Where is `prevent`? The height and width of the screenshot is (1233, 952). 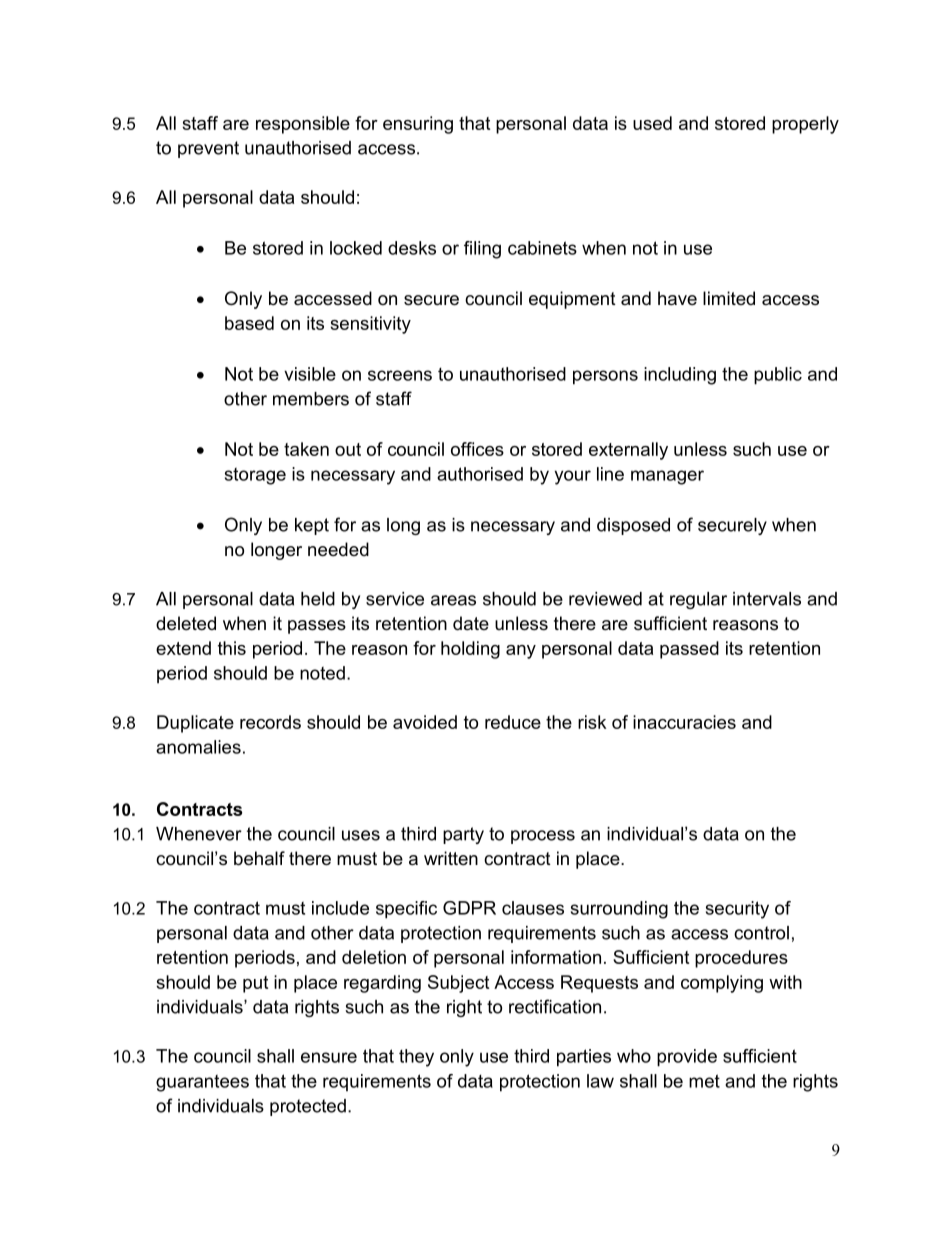 prevent is located at coordinates (208, 149).
